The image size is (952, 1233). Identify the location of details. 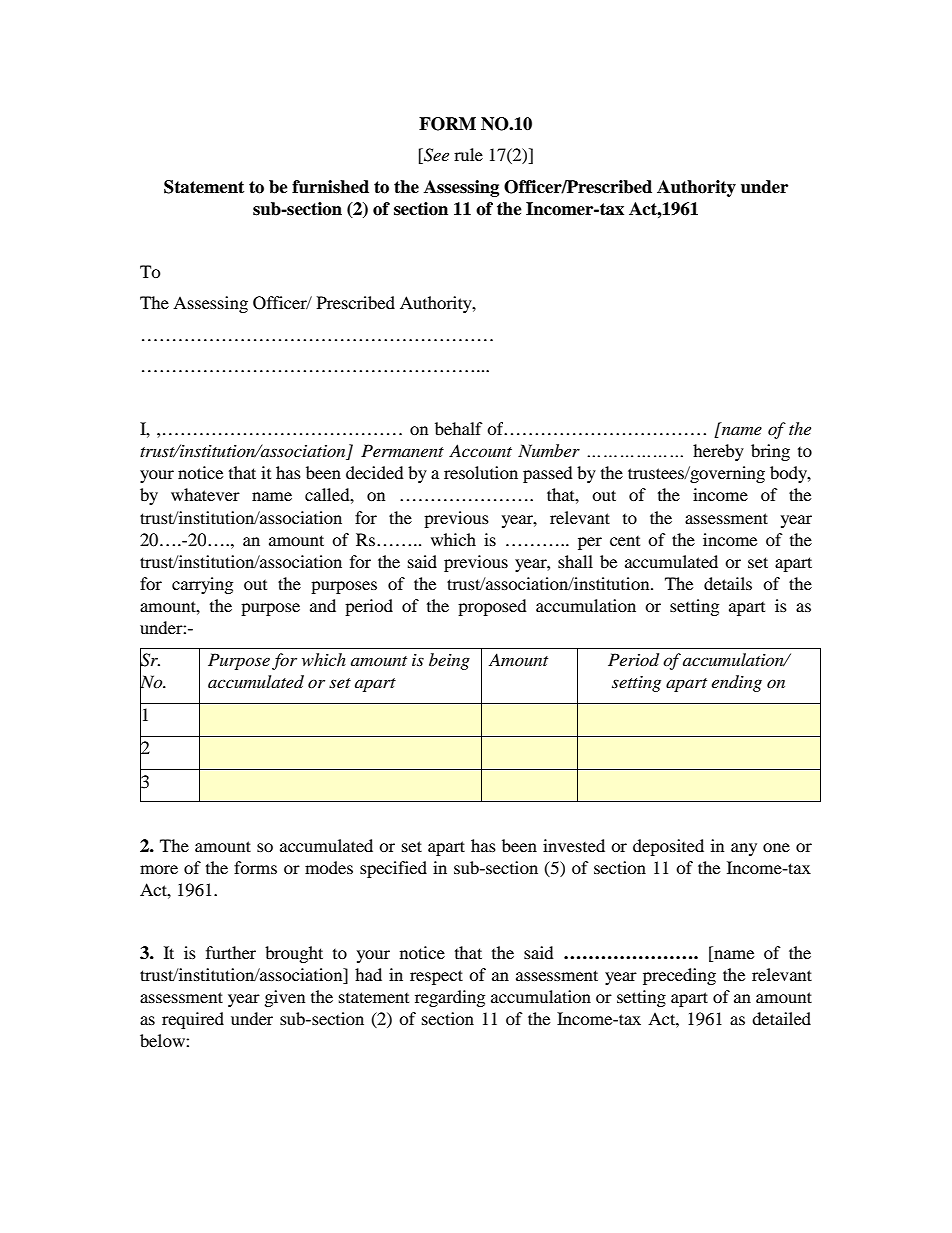
(728, 583).
